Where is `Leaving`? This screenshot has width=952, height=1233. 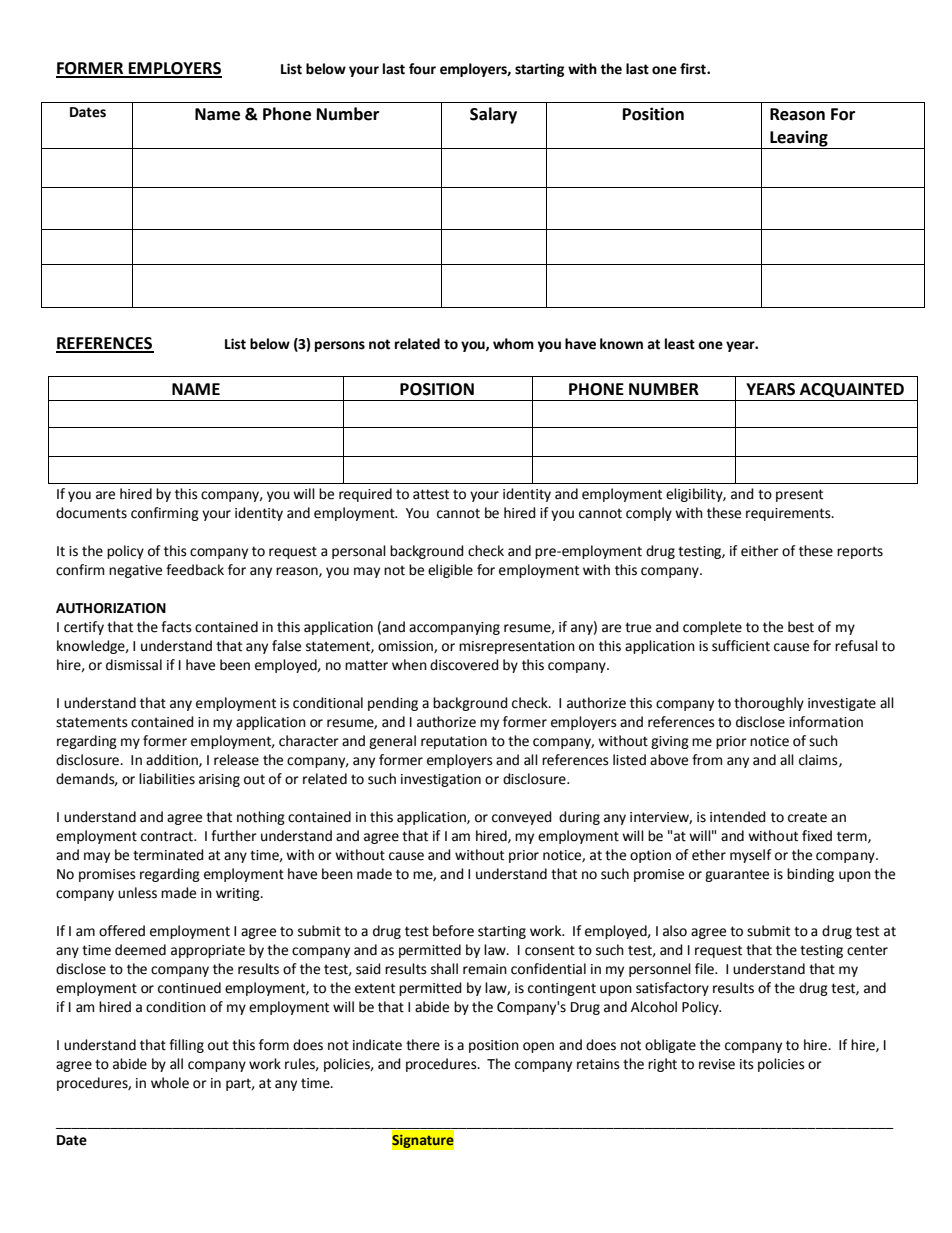 Leaving is located at coordinates (799, 139).
